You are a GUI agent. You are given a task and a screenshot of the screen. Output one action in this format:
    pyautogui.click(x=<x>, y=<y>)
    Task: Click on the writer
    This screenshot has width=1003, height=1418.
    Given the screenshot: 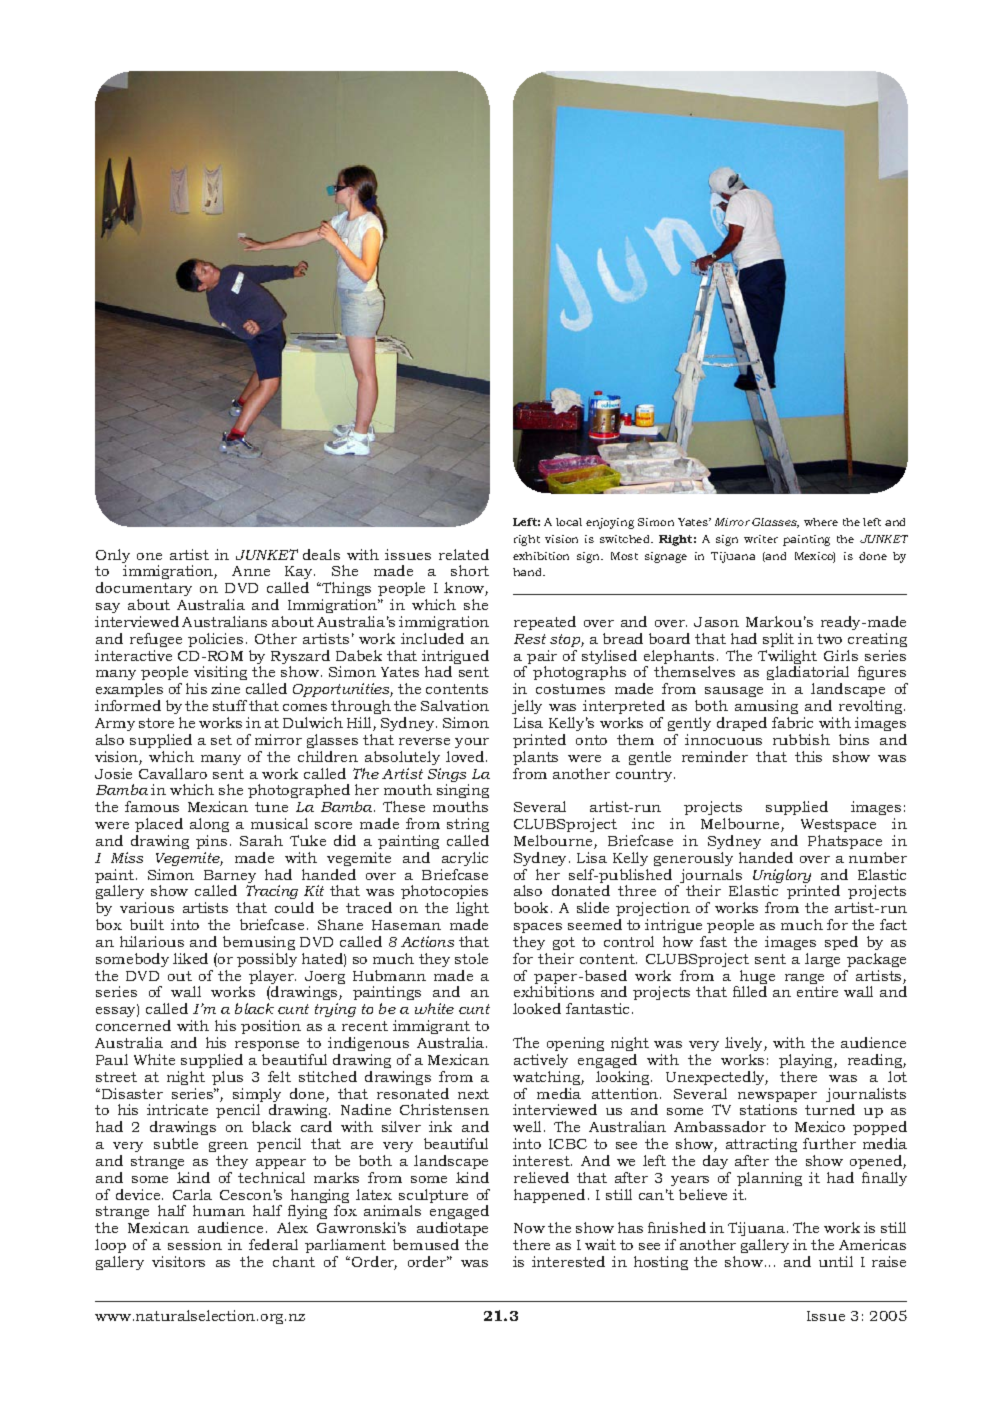 What is the action you would take?
    pyautogui.click(x=761, y=539)
